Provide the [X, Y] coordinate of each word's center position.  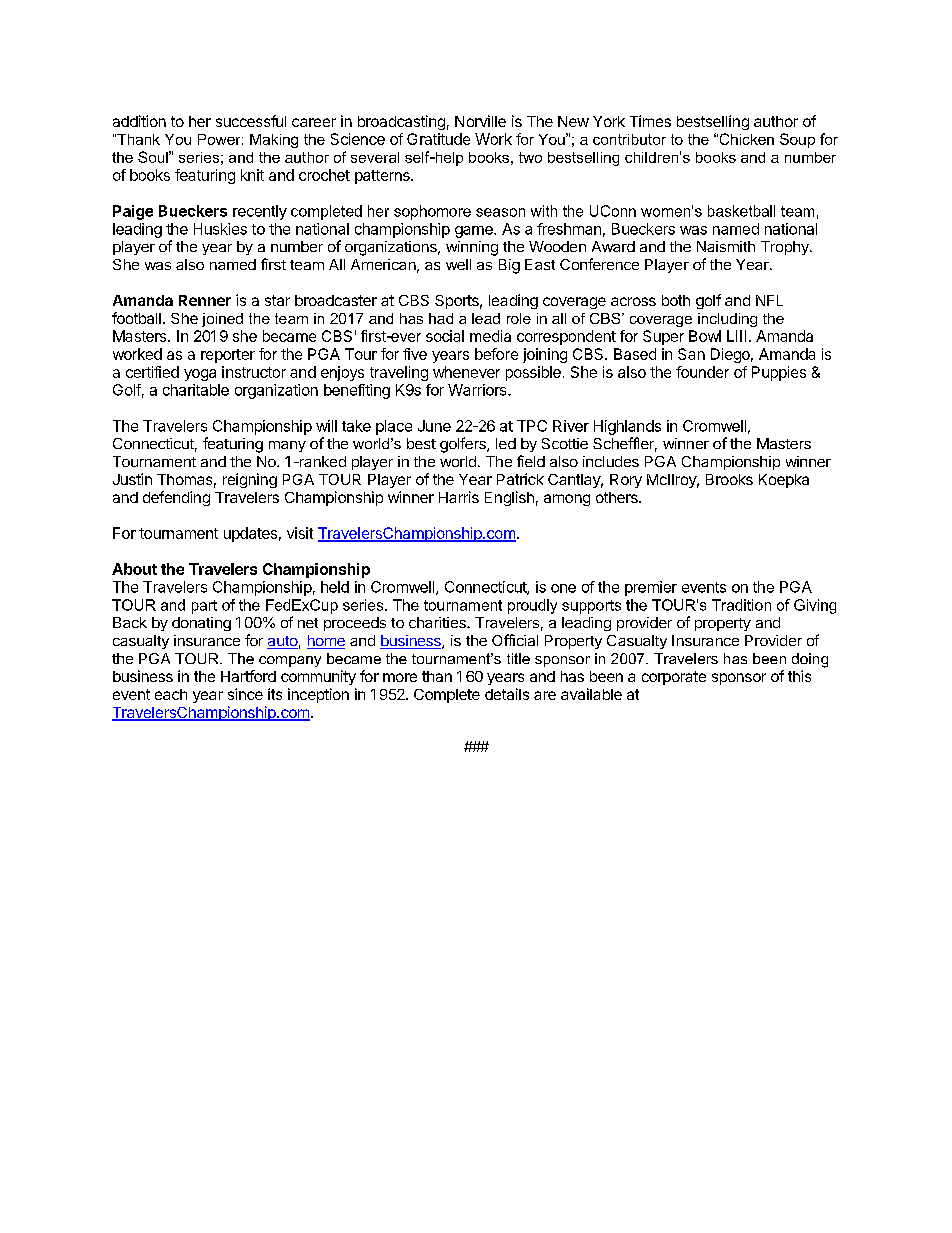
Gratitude [438, 139]
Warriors [478, 390]
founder [702, 372]
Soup [797, 140]
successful [251, 121]
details [507, 694]
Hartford [248, 676]
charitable [196, 390]
